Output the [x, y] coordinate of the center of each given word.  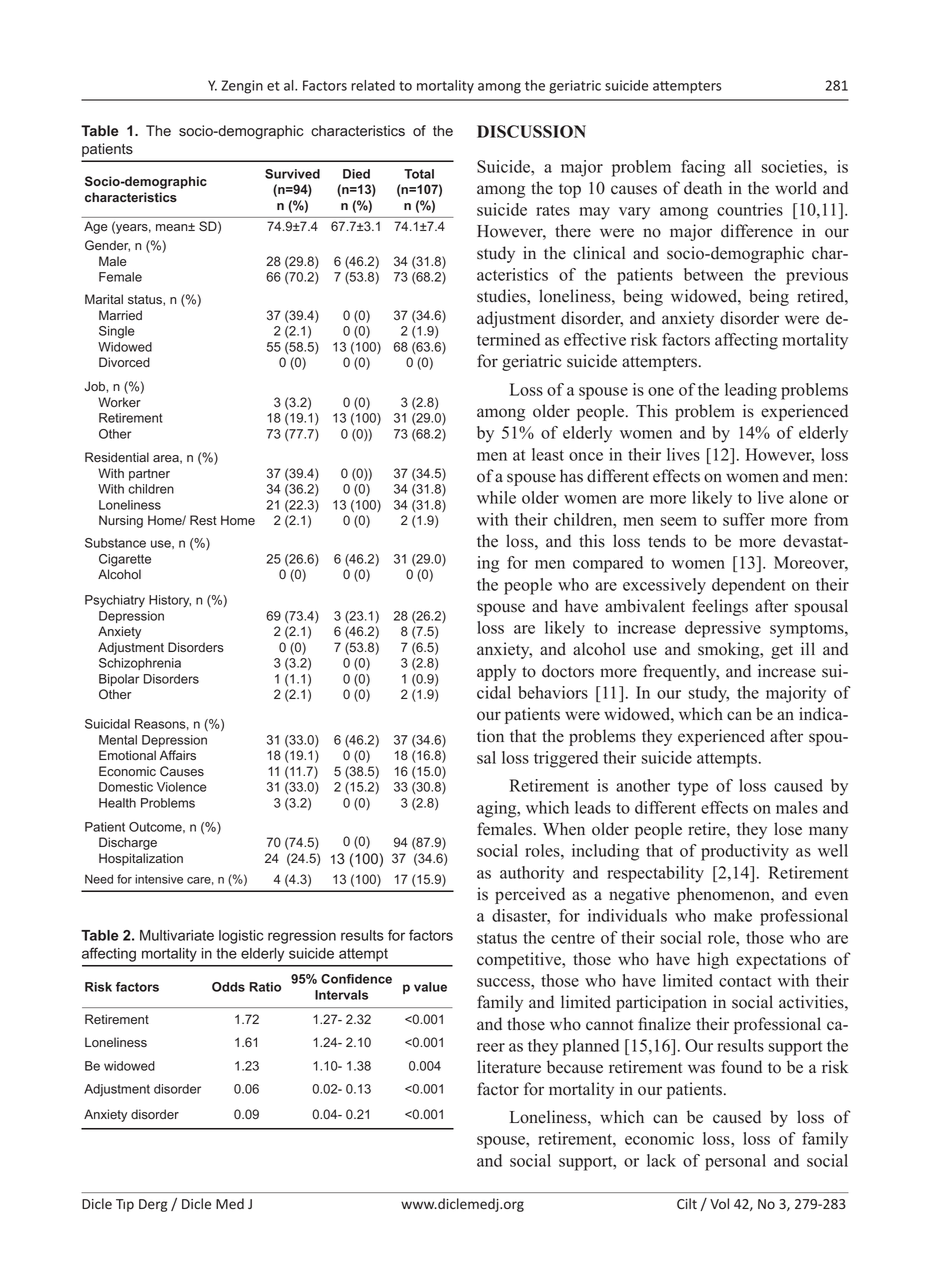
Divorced [124, 362]
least [548, 454]
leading [751, 391]
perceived [530, 895]
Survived [292, 174]
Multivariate [177, 935]
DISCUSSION [531, 131]
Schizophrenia [140, 664]
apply [496, 672]
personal [735, 1162]
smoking [730, 650]
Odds [228, 987]
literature [509, 1067]
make [733, 915]
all [742, 166]
